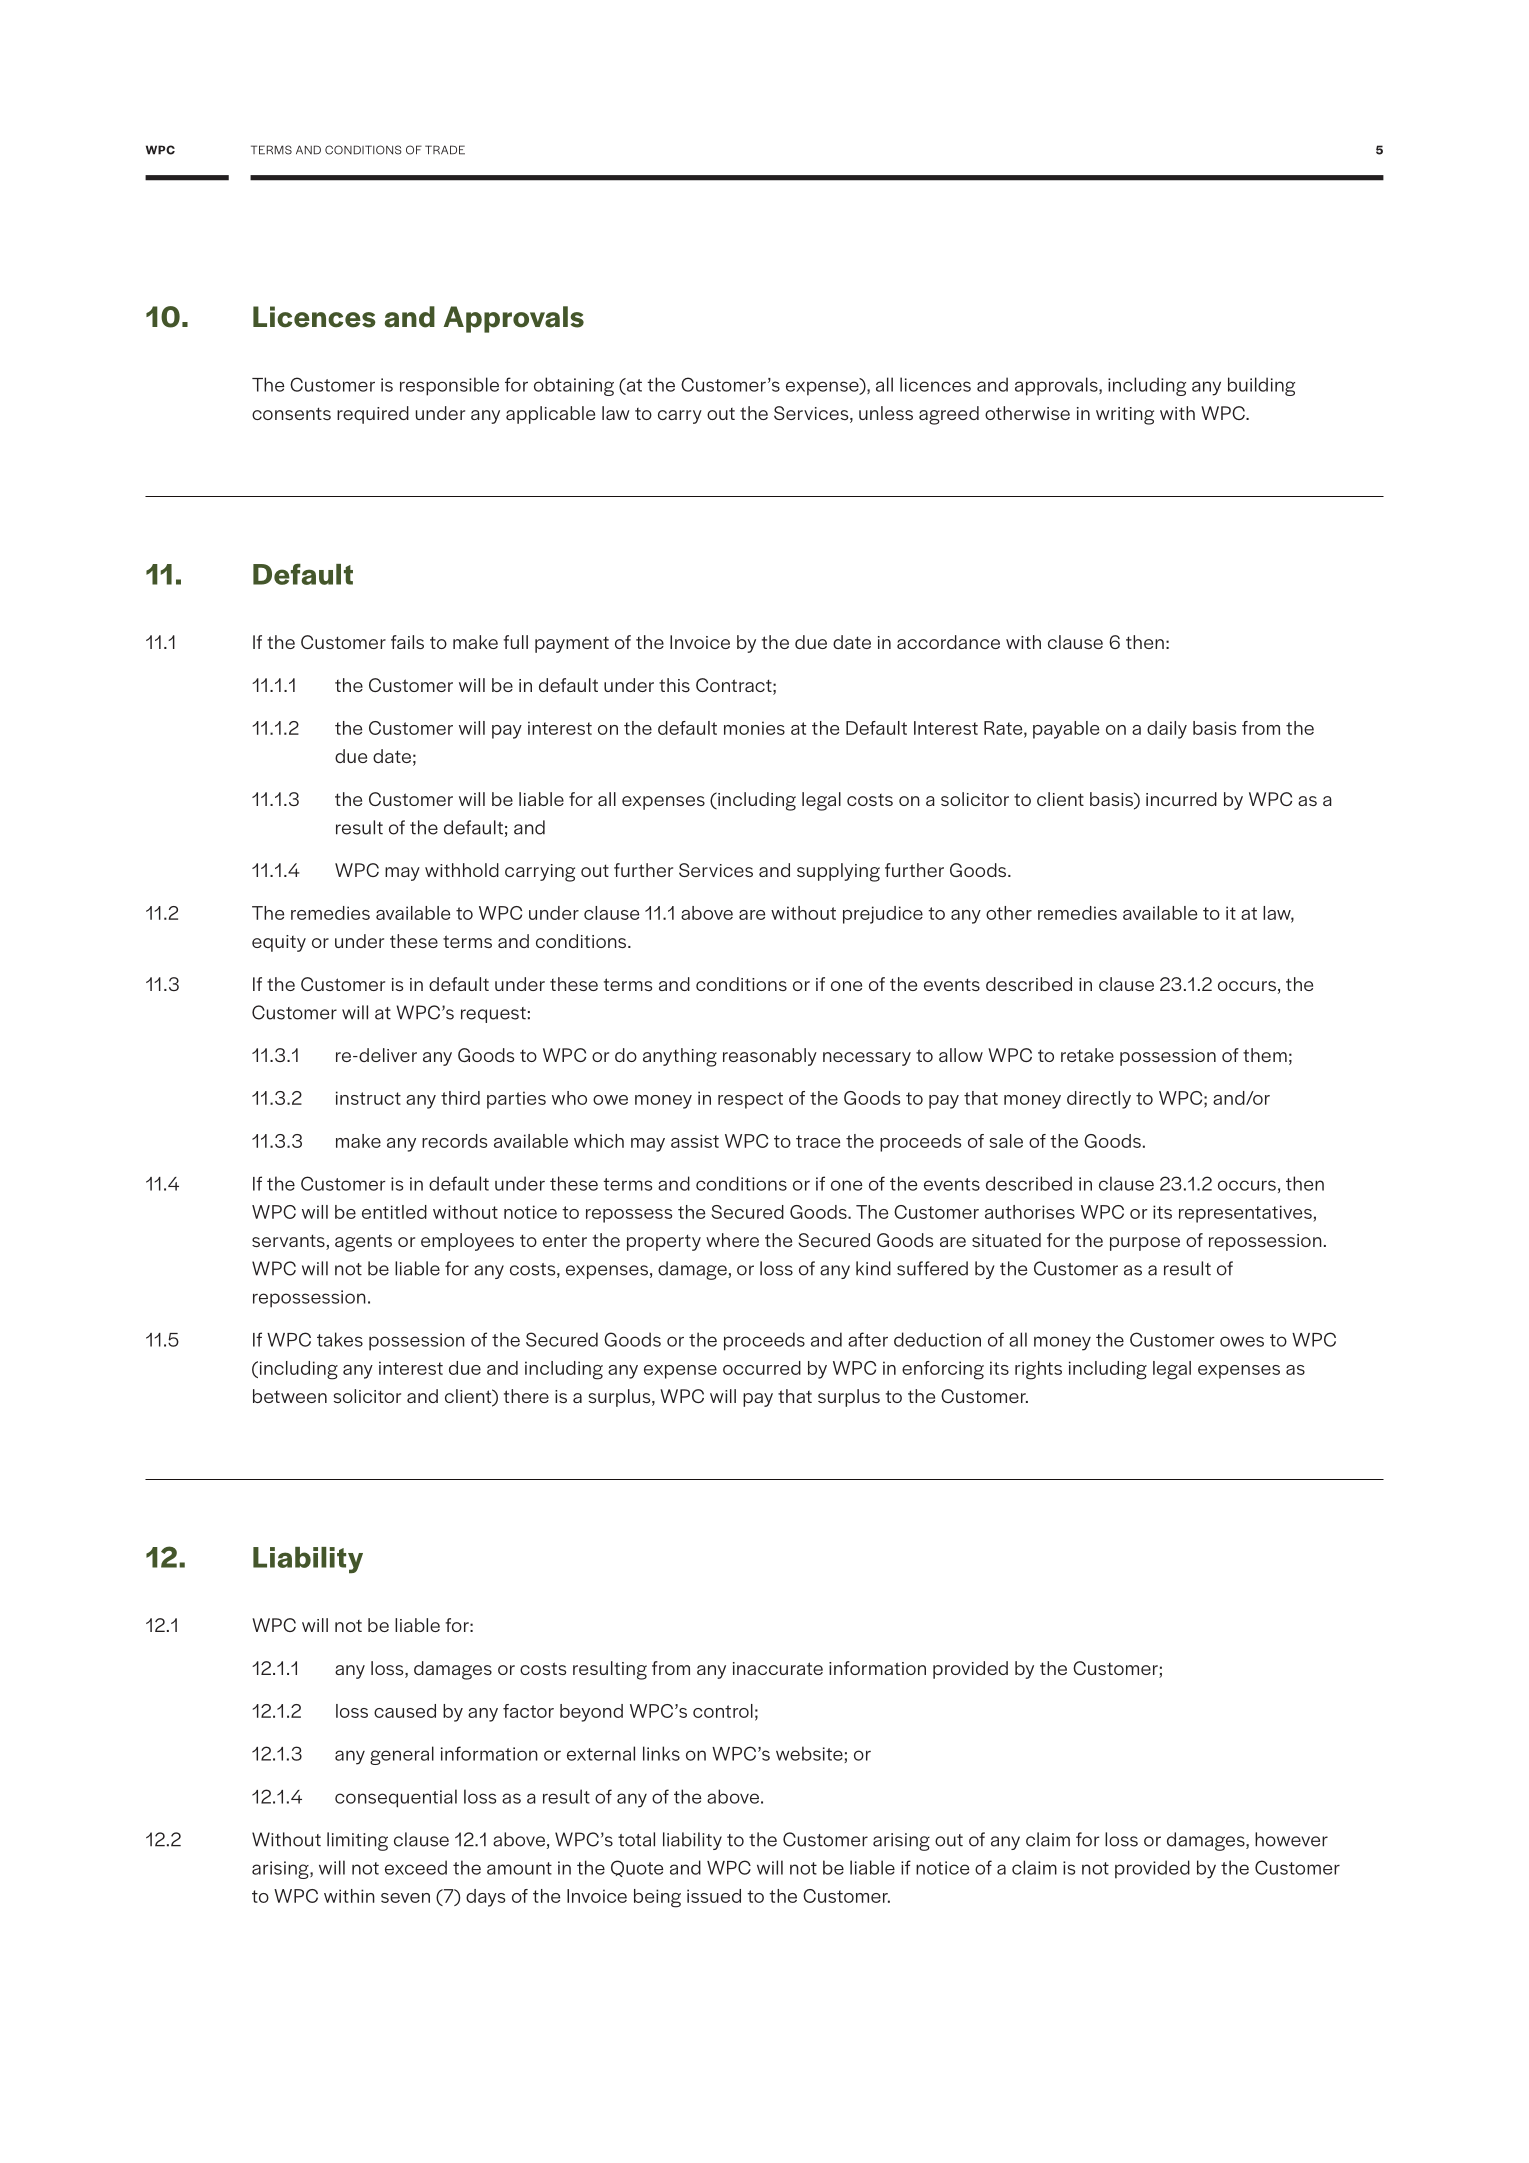 Image resolution: width=1529 pixels, height=2163 pixels. Describe the element at coordinates (1145, 1244) in the screenshot. I see `purpose` at that location.
